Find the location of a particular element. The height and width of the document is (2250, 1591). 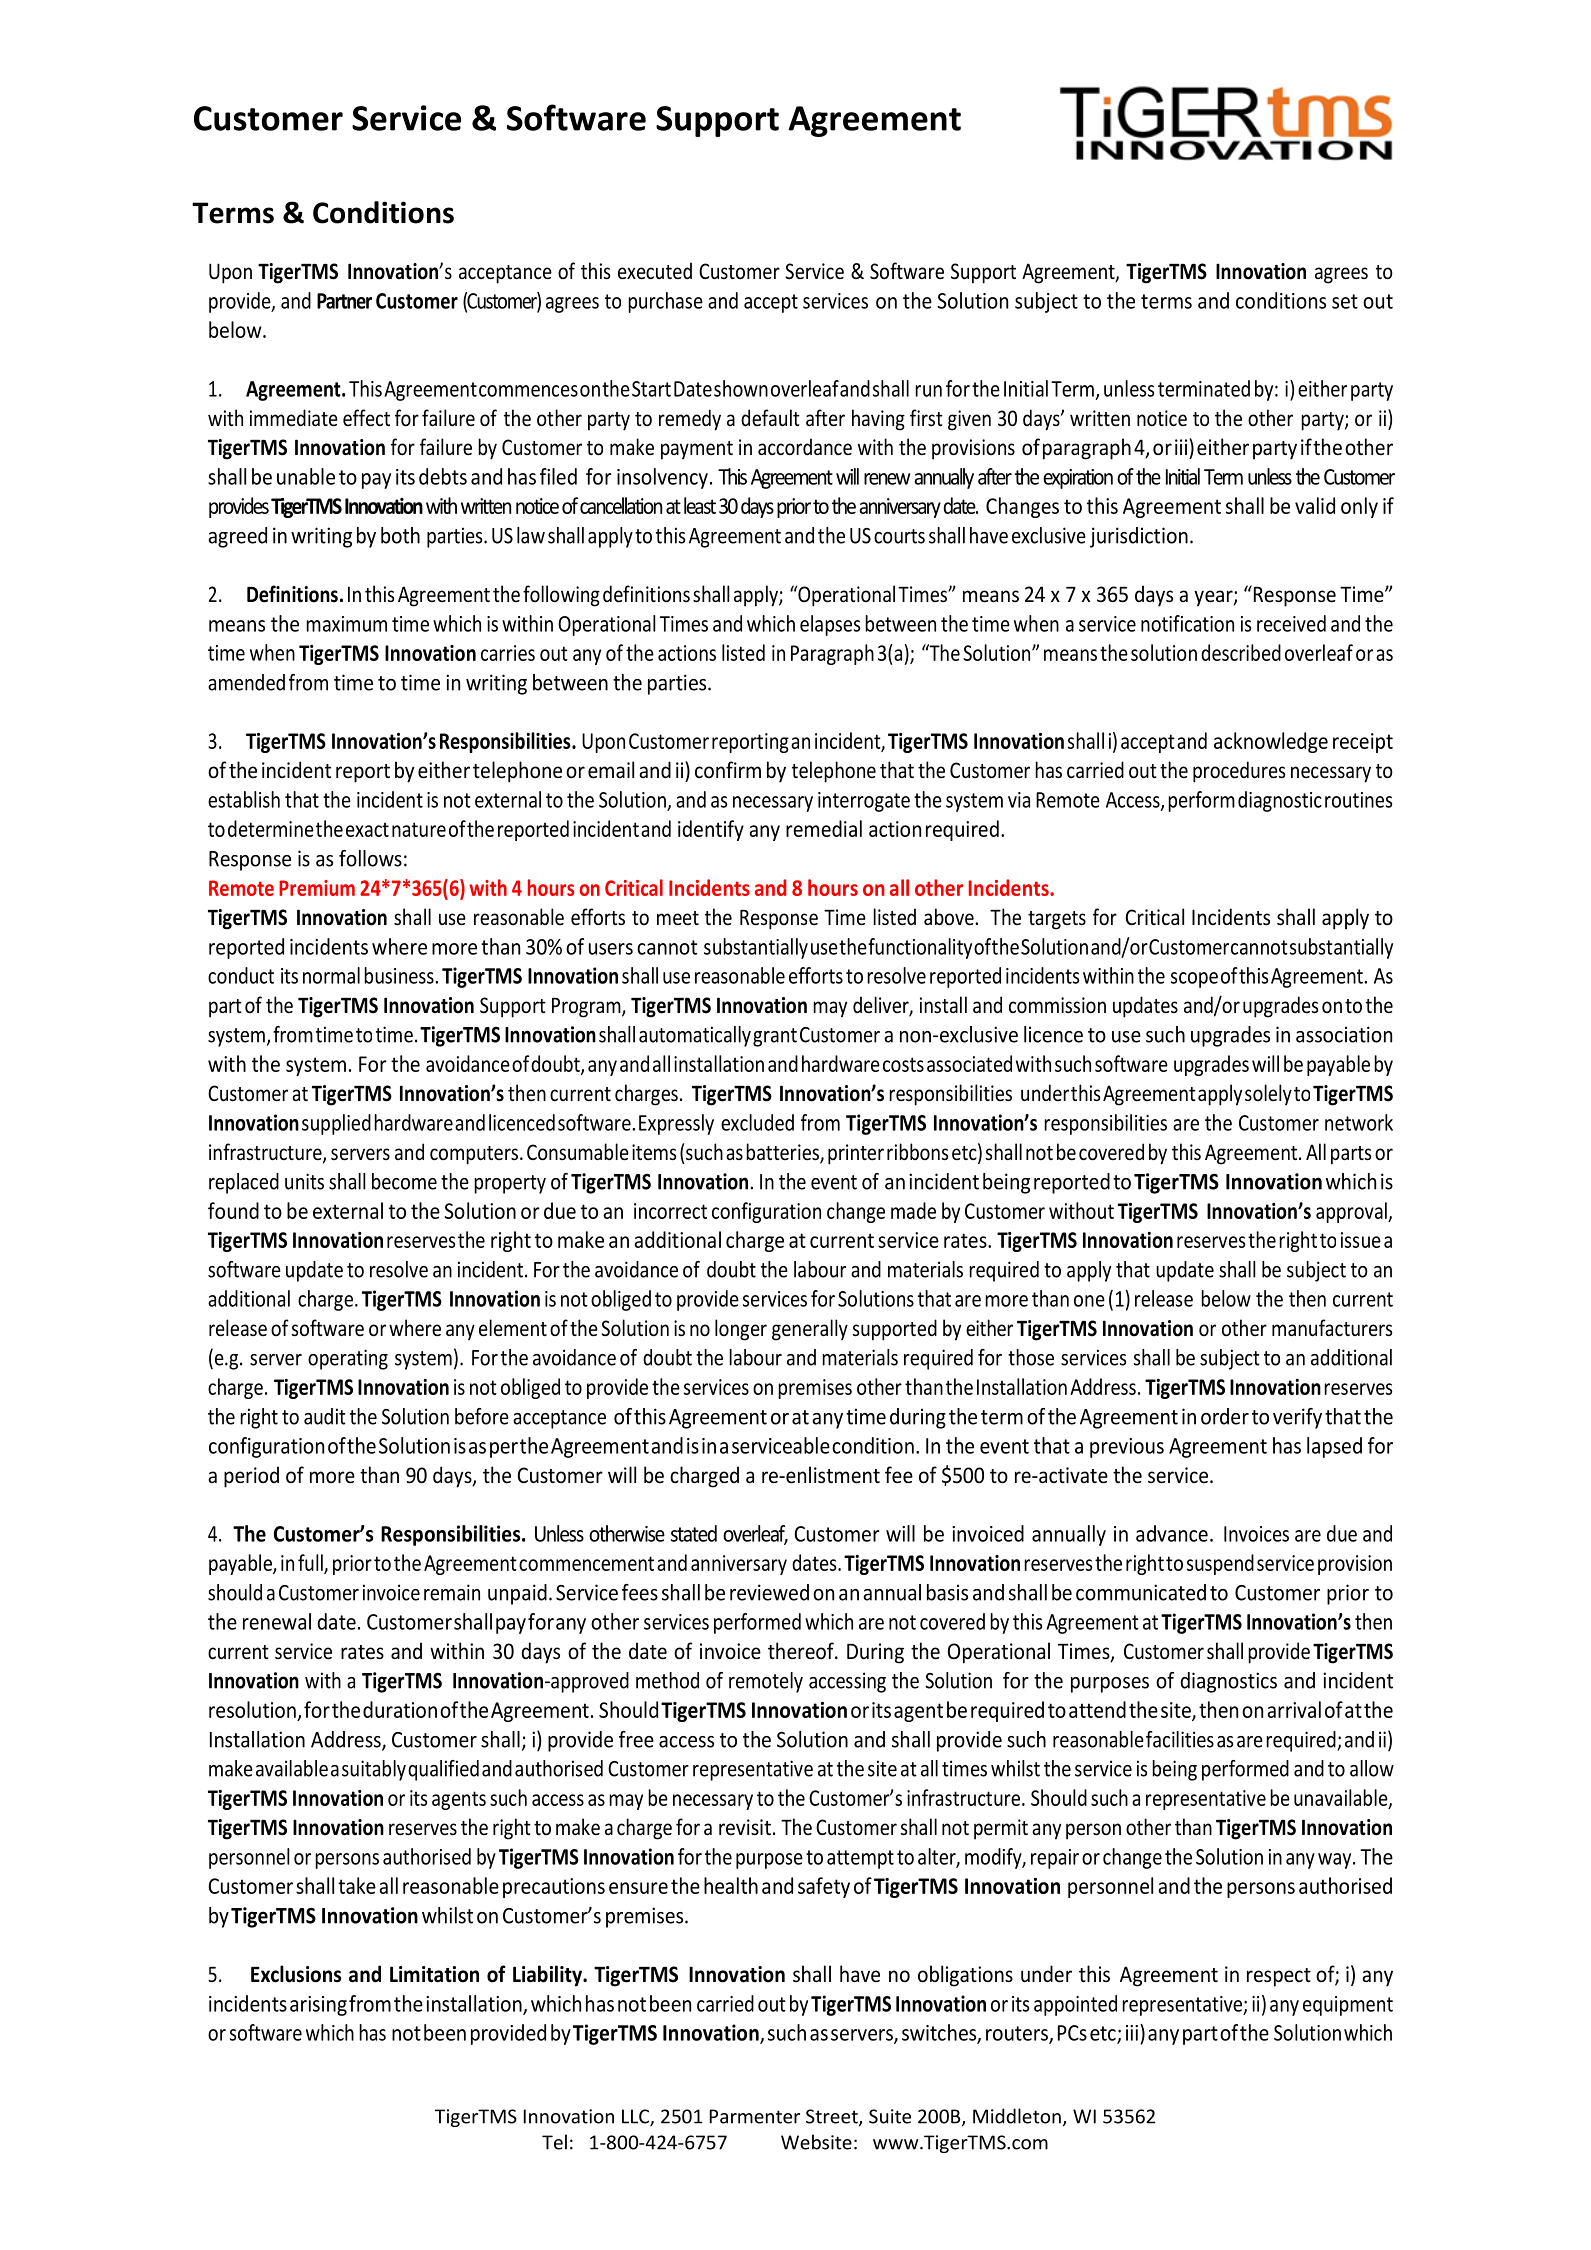

Partner is located at coordinates (344, 301).
